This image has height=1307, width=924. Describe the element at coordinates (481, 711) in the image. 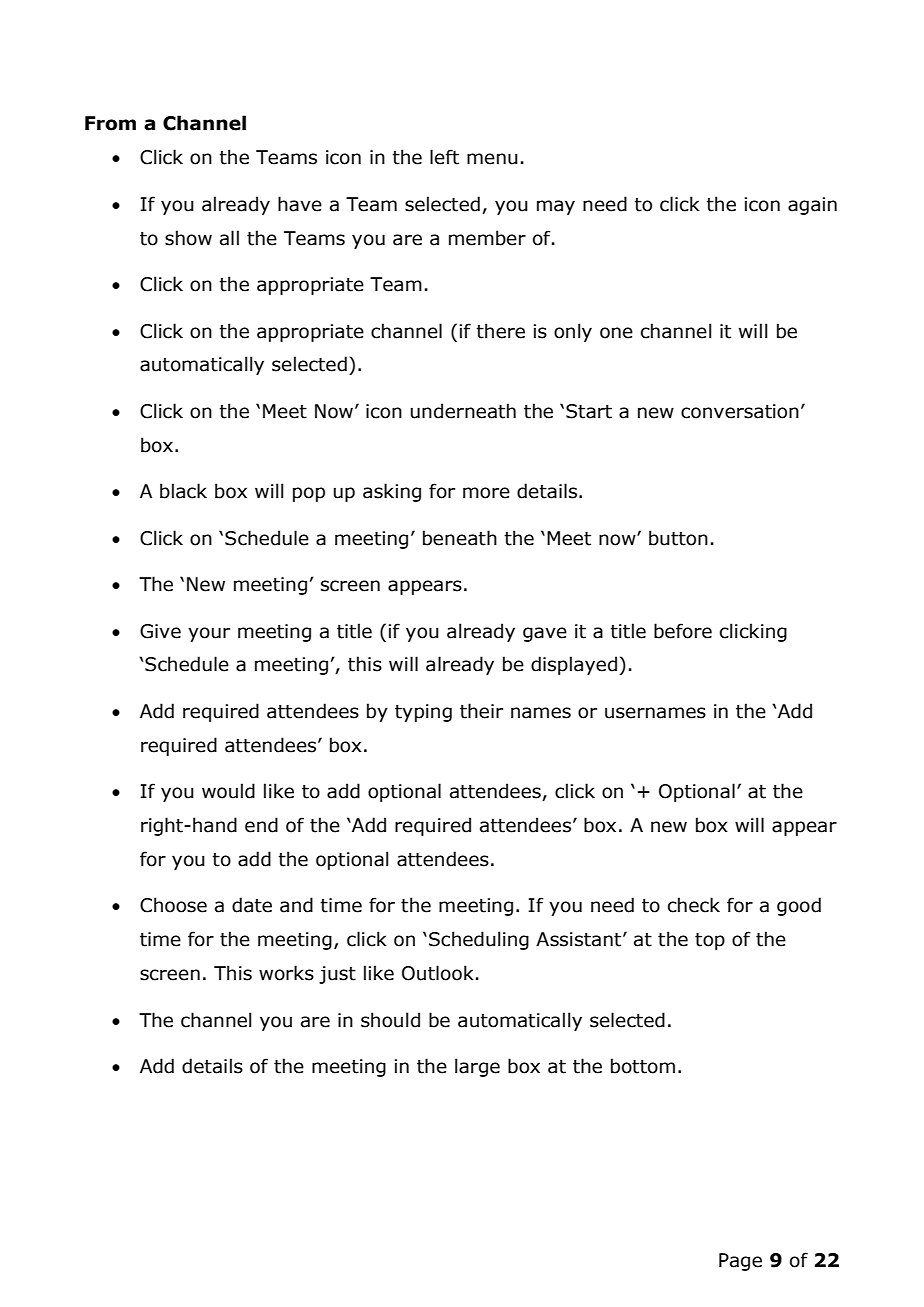

I see `their` at that location.
